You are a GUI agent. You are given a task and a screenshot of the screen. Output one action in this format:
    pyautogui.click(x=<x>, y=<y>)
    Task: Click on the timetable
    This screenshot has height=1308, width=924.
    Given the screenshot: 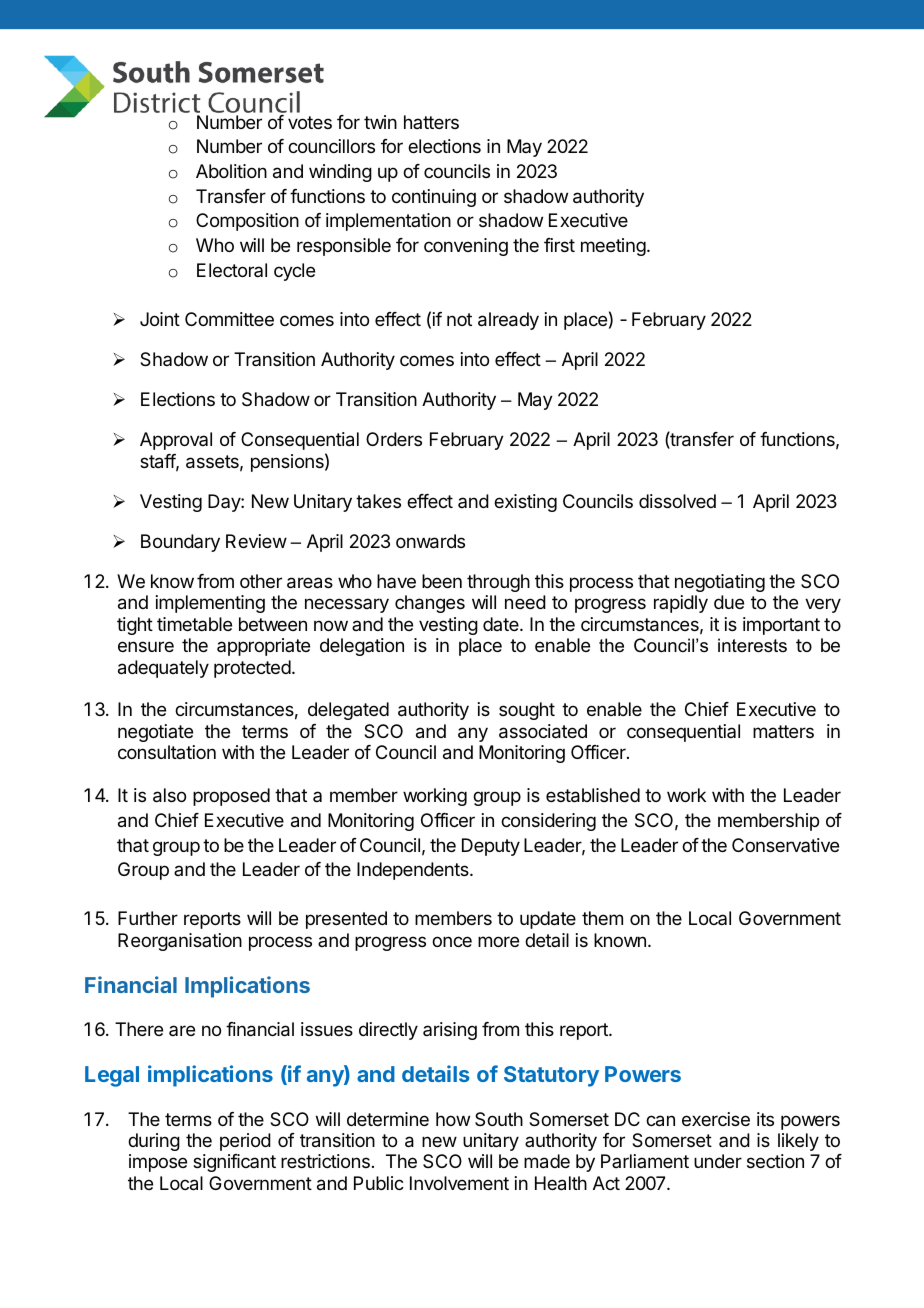 What is the action you would take?
    pyautogui.click(x=194, y=624)
